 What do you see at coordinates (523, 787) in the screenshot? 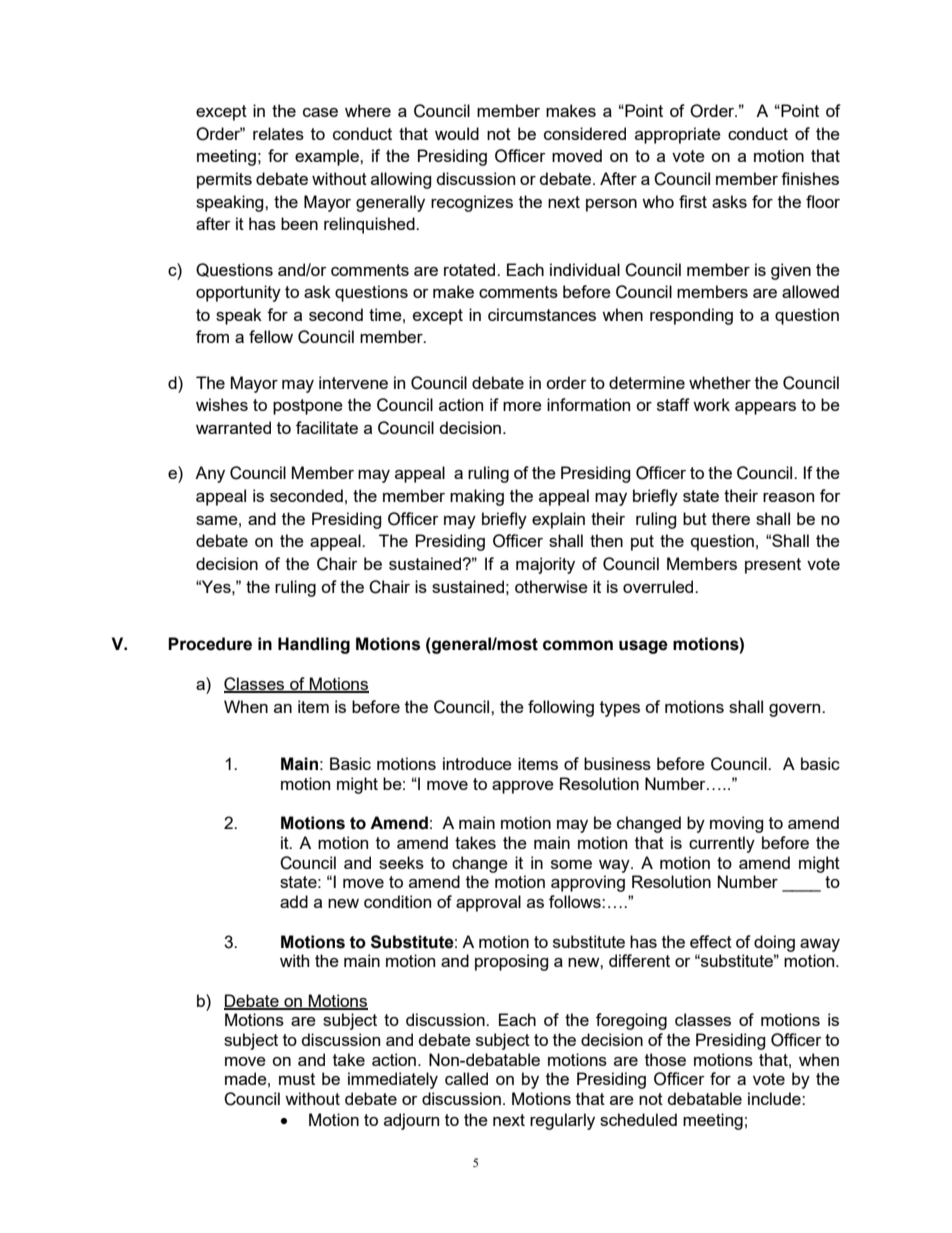
I see `approve` at bounding box center [523, 787].
